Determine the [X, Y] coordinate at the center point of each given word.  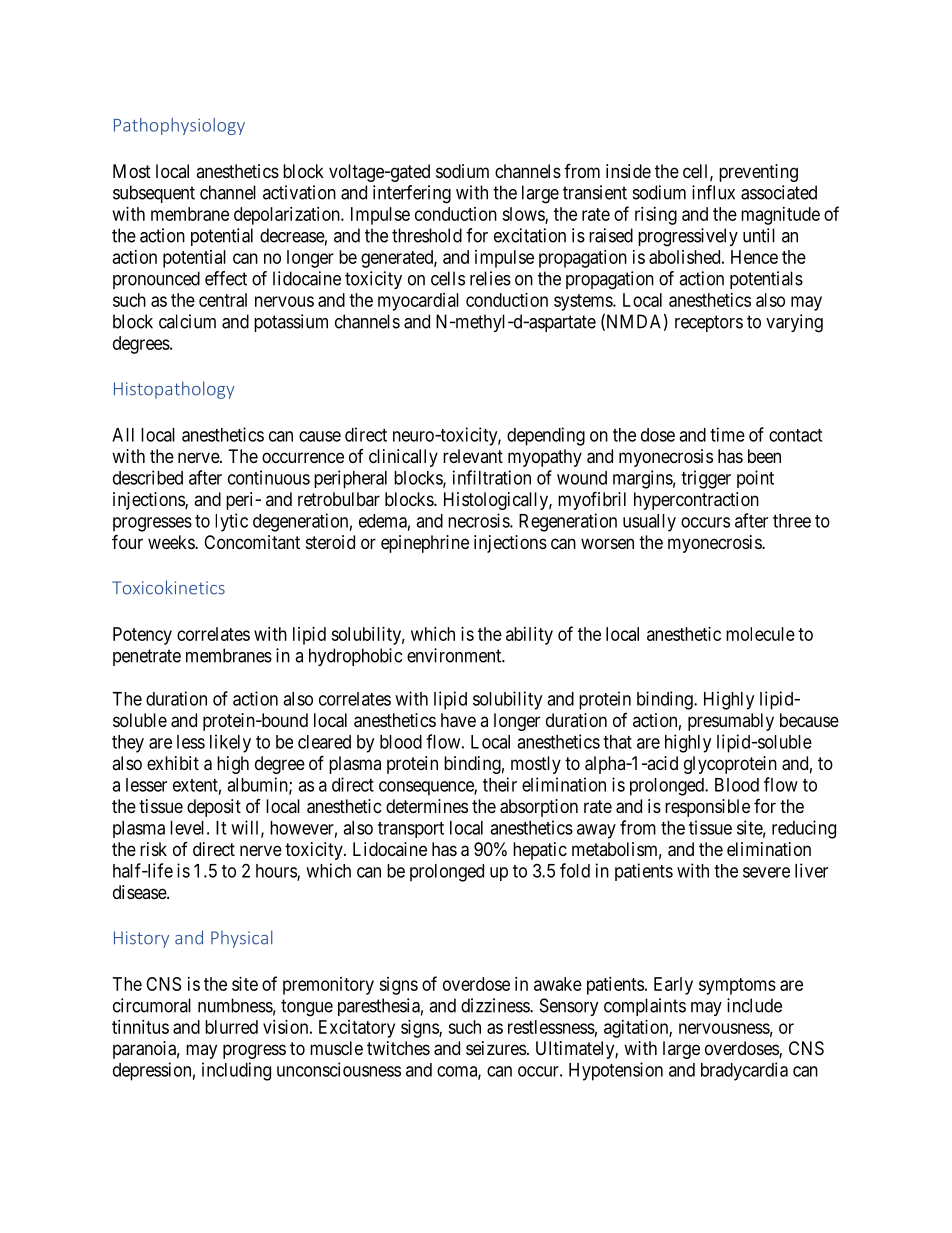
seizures [496, 1048]
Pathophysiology [179, 126]
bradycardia [744, 1071]
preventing [758, 173]
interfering [412, 194]
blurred [231, 1027]
